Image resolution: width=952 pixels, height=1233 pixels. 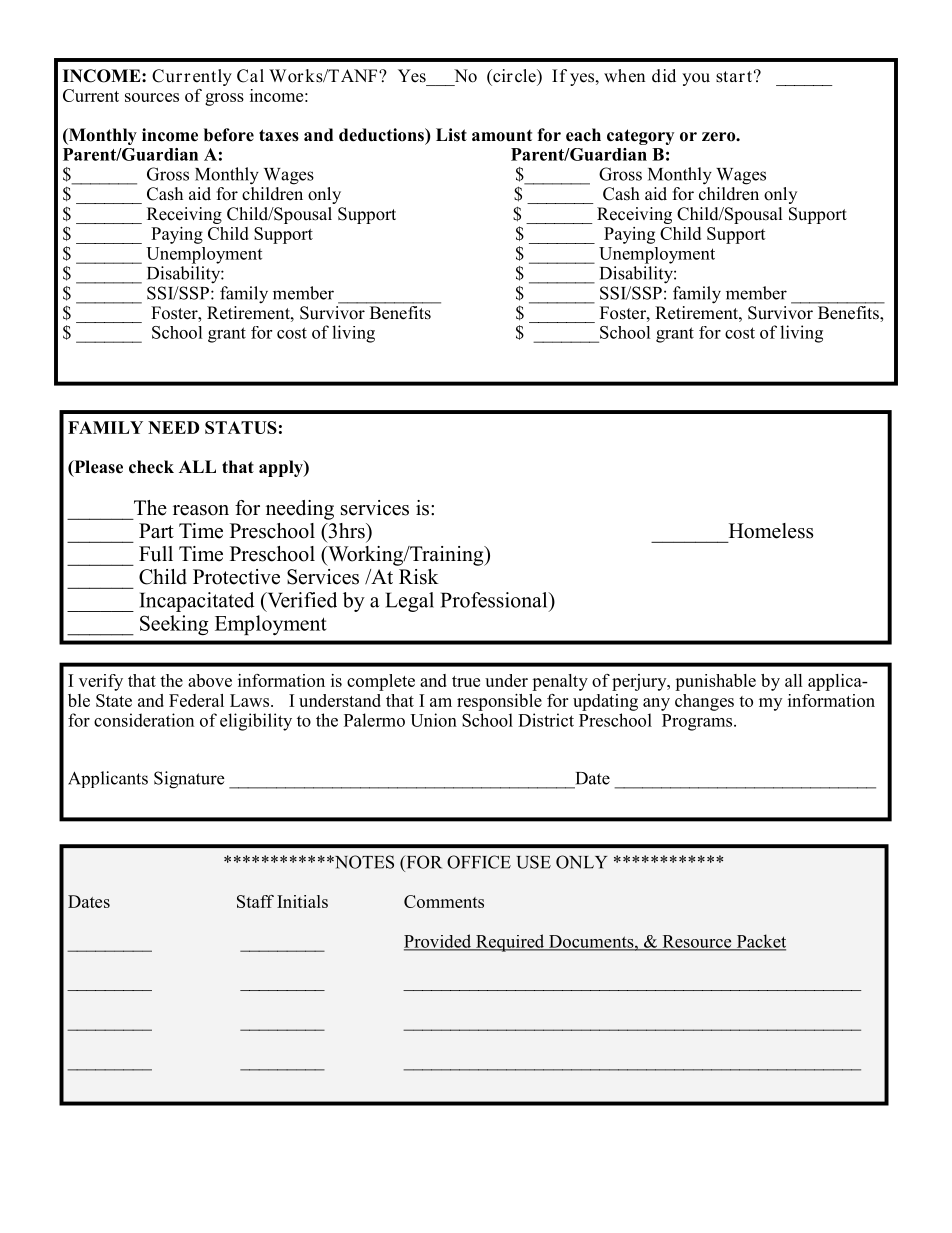 I want to click on true, so click(x=466, y=681).
